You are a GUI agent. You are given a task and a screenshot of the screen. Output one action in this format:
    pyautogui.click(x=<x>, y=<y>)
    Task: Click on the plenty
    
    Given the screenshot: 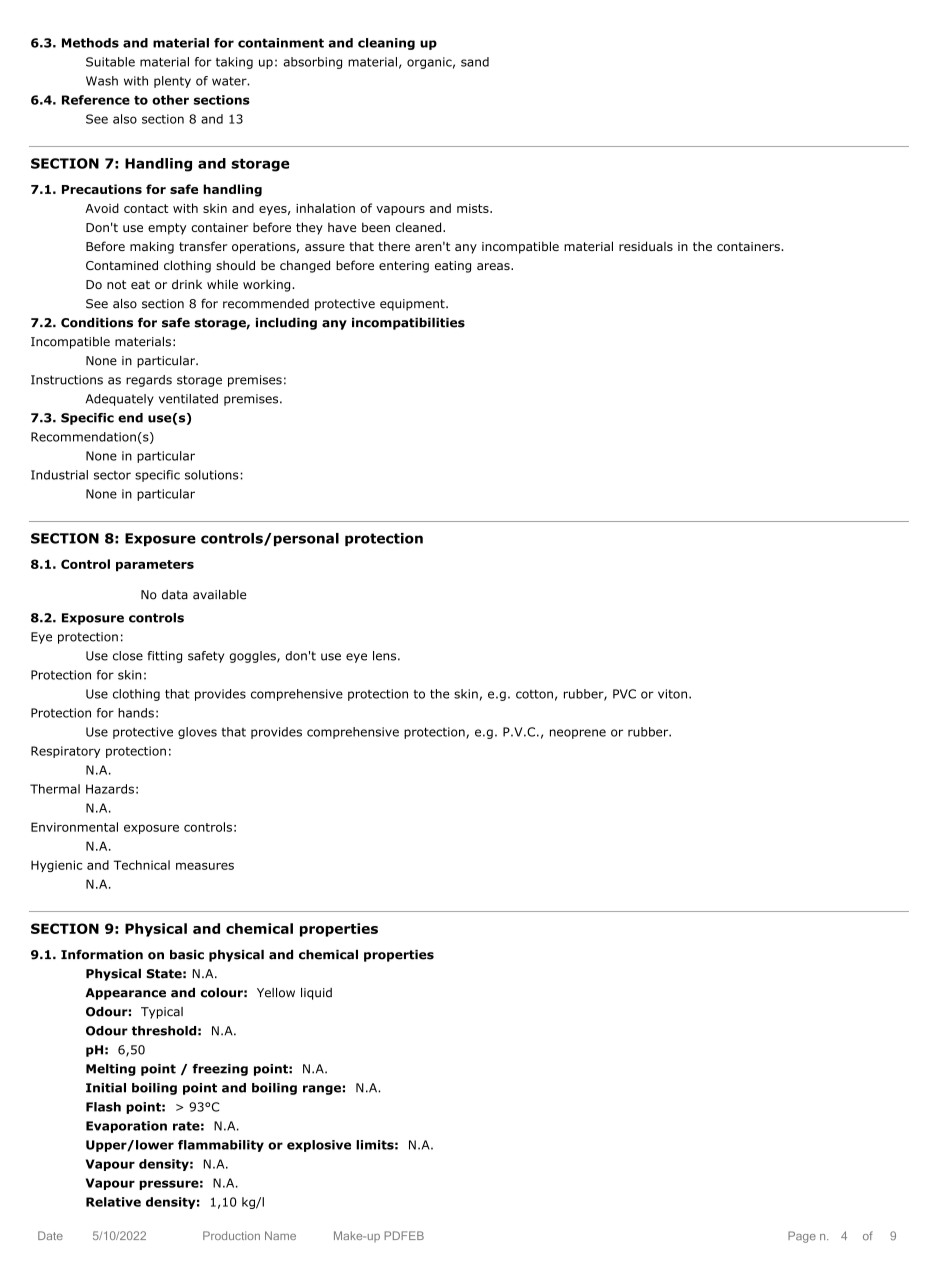 What is the action you would take?
    pyautogui.click(x=172, y=82)
